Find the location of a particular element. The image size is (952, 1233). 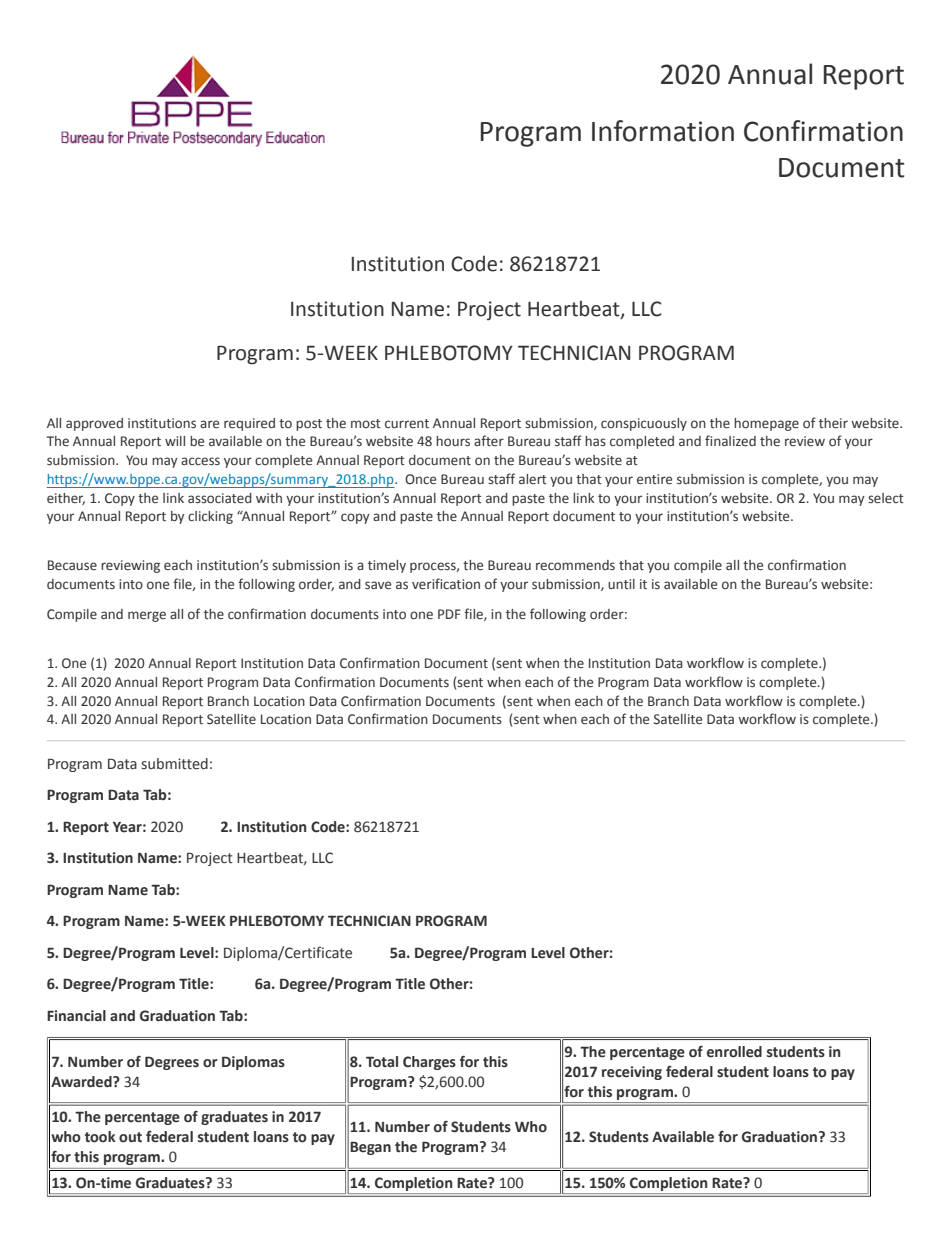

out is located at coordinates (130, 1137).
